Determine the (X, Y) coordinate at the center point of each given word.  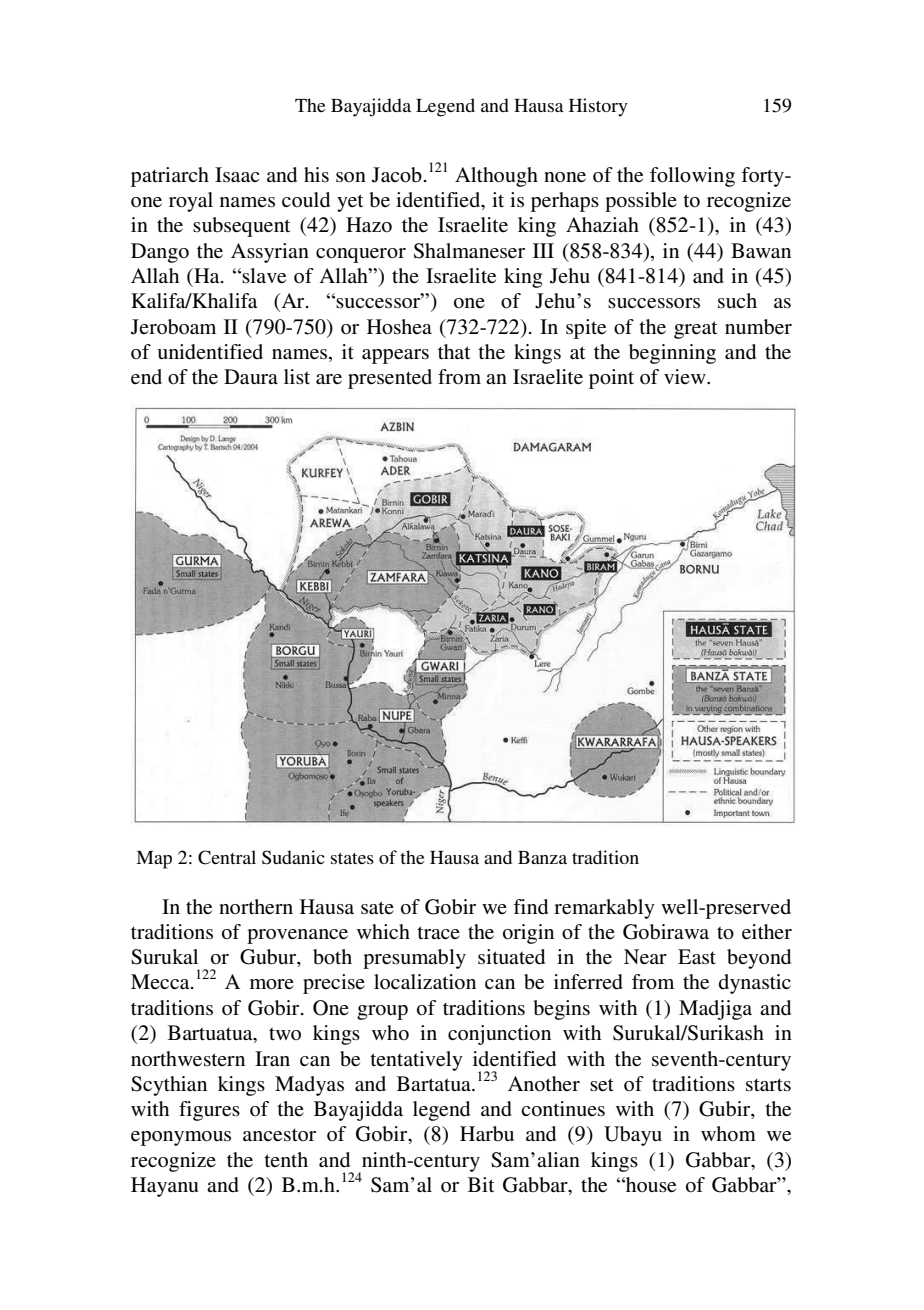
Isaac (237, 175)
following (692, 177)
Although (496, 177)
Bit (481, 1184)
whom (728, 1134)
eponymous (181, 1138)
